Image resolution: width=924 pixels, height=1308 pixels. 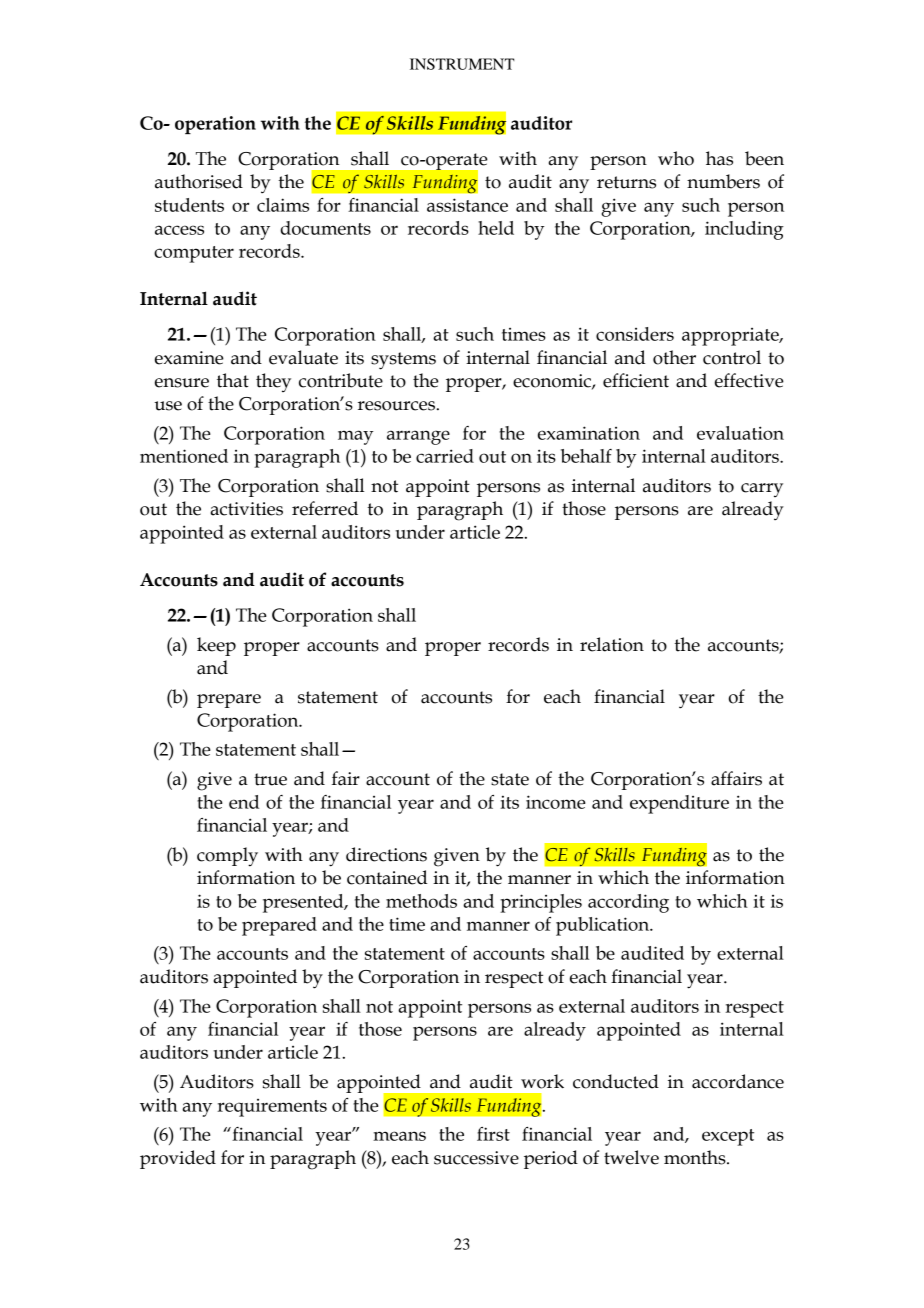 What do you see at coordinates (445, 456) in the page?
I see `carried` at bounding box center [445, 456].
